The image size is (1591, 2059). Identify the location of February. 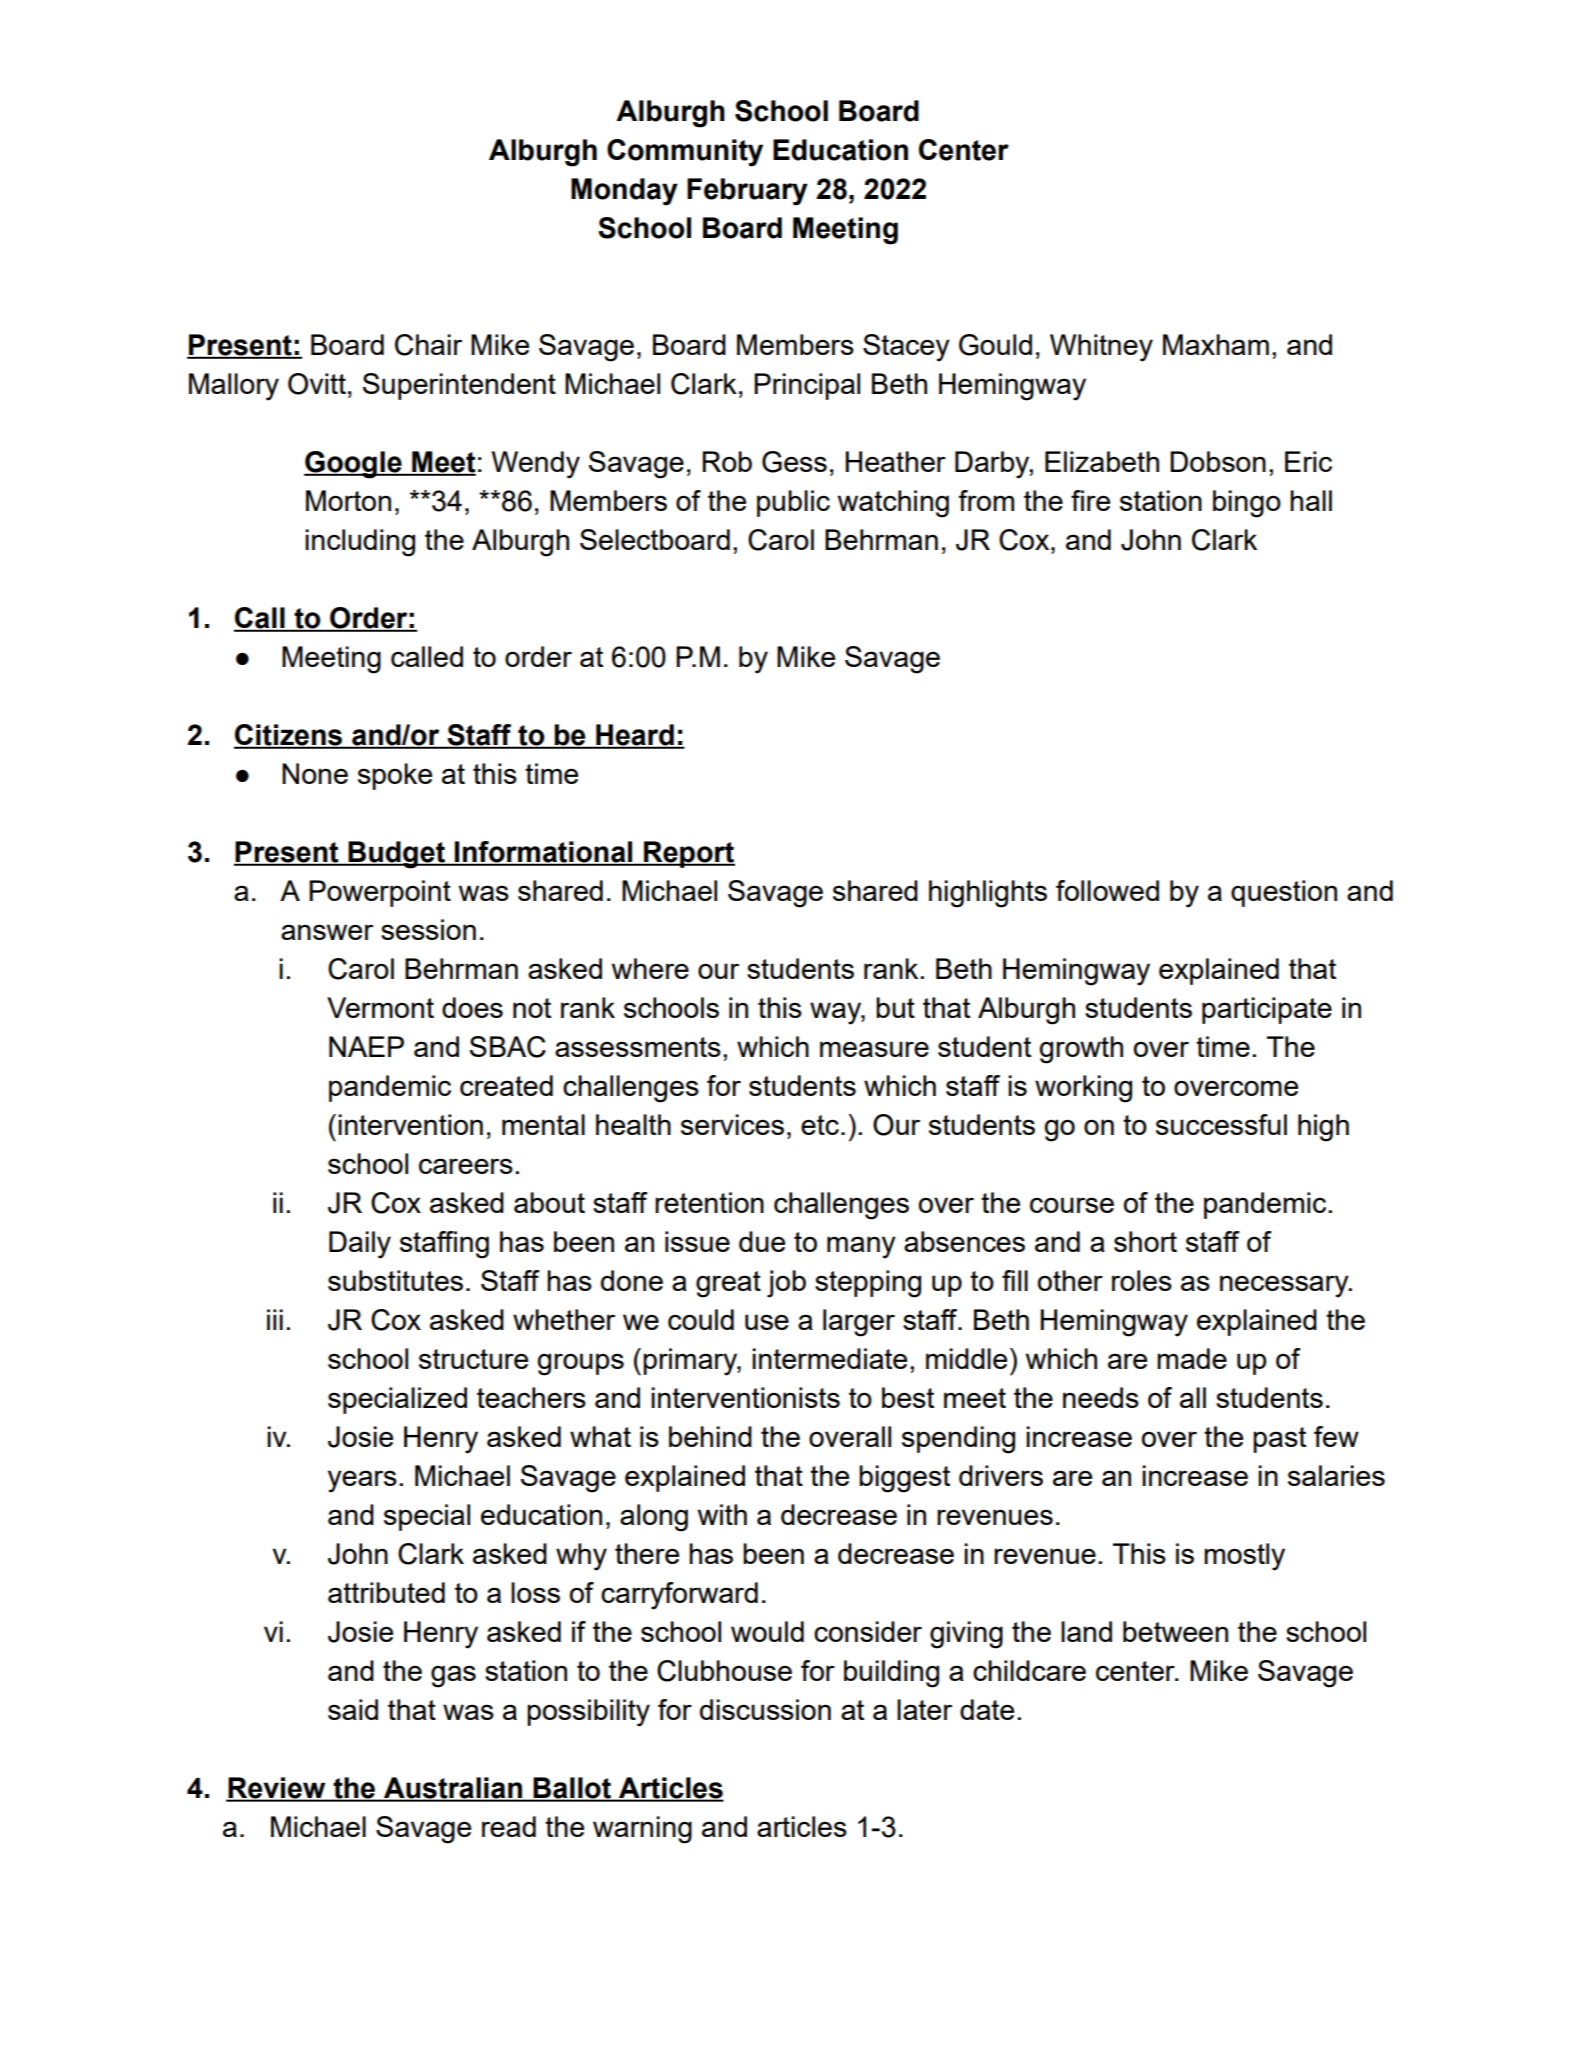
(747, 192).
